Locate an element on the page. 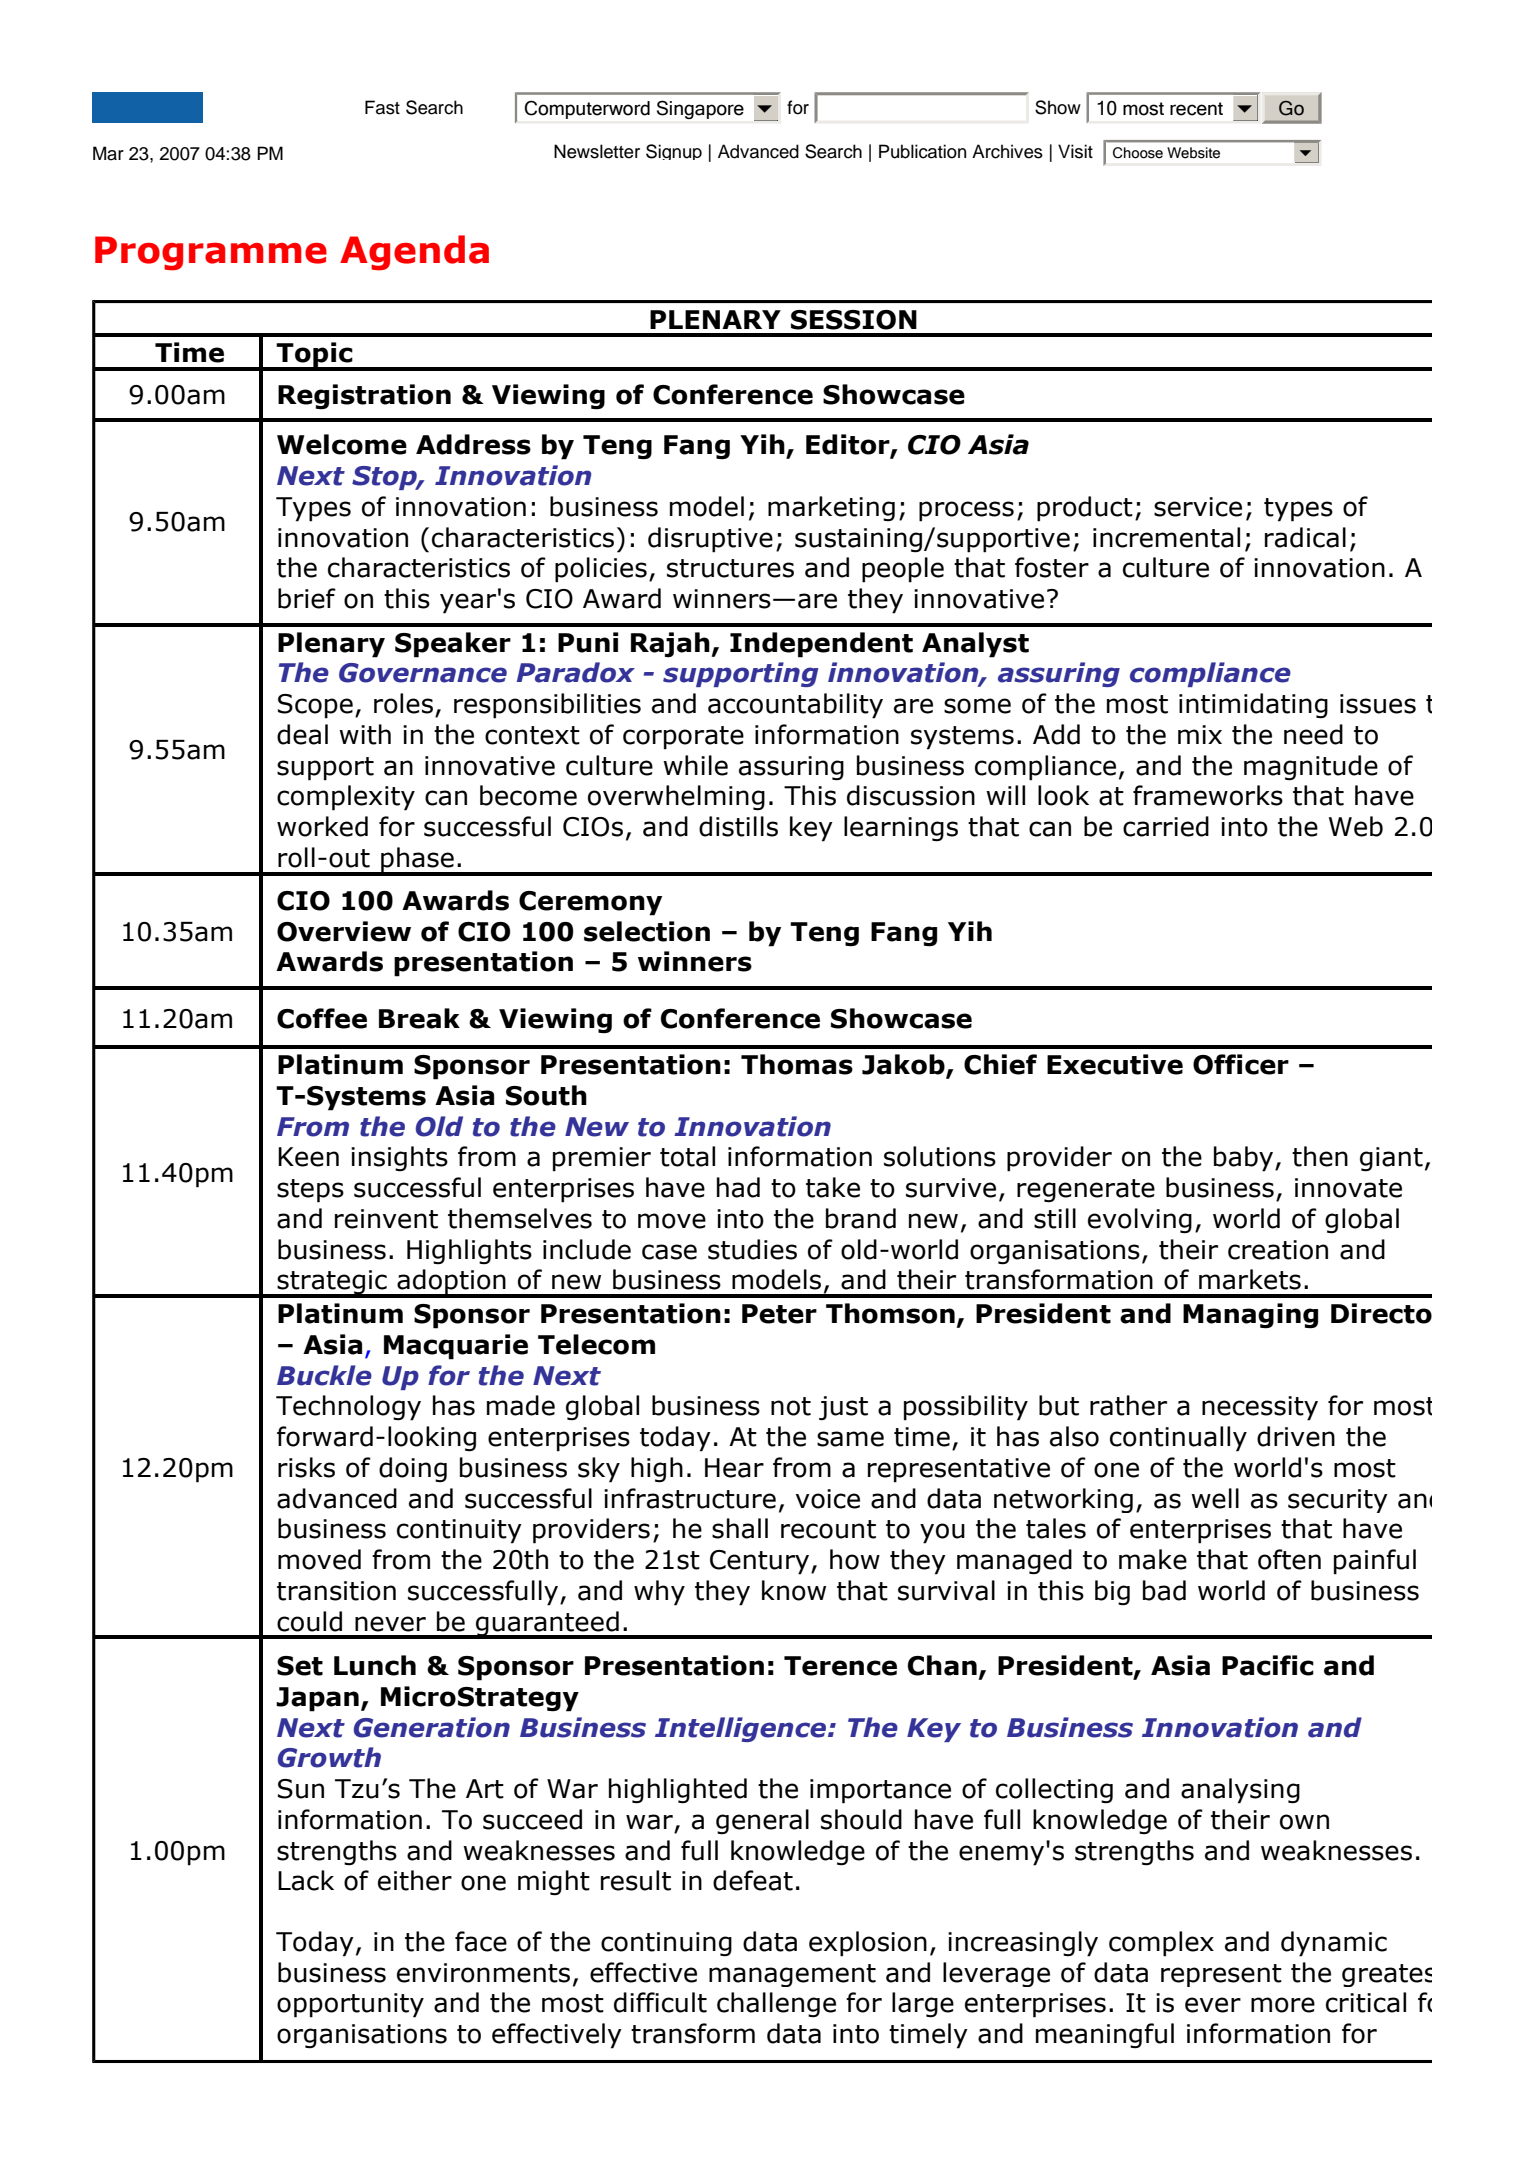 Image resolution: width=1524 pixels, height=2157 pixels. intimidating is located at coordinates (1253, 706).
